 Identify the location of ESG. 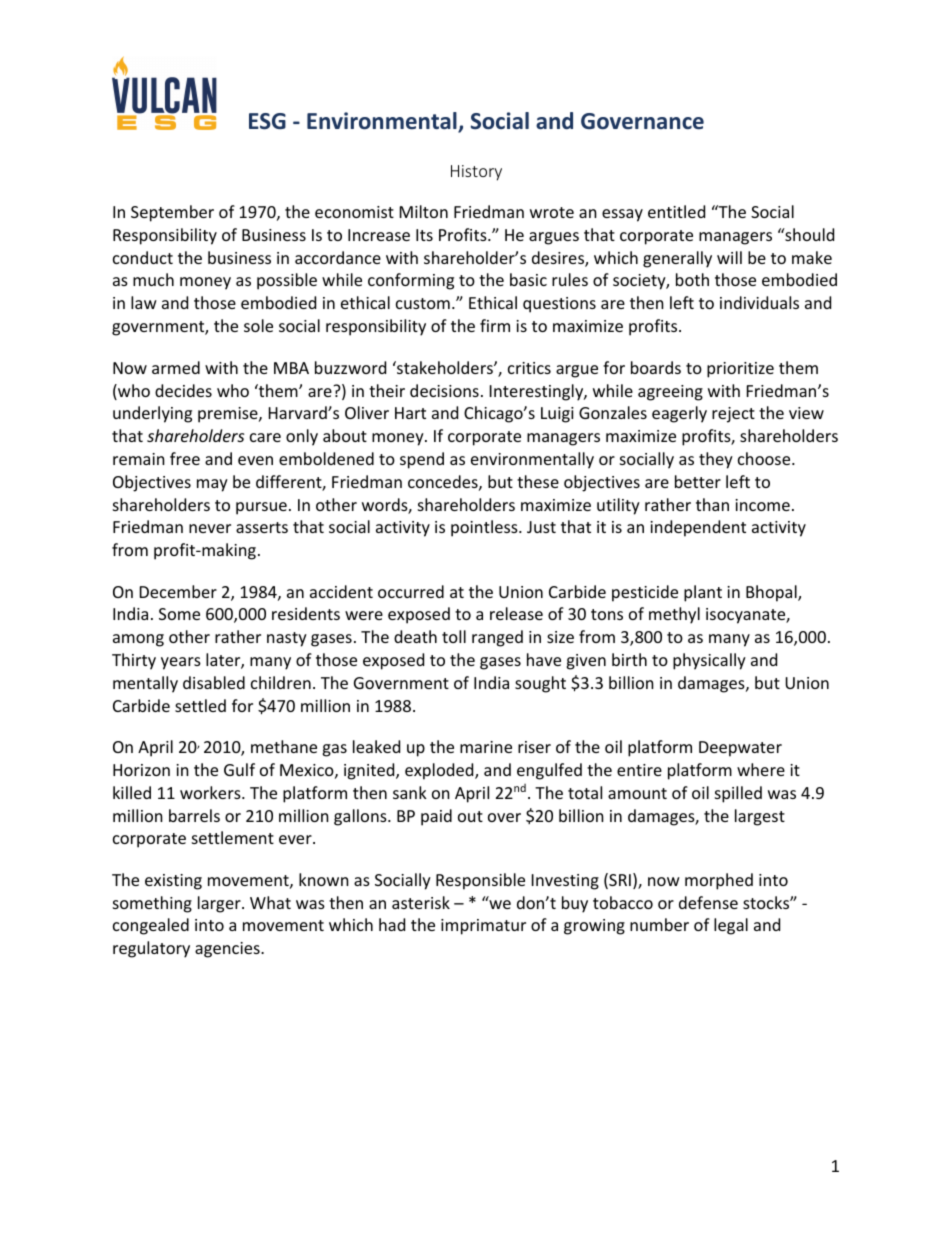
(267, 121).
